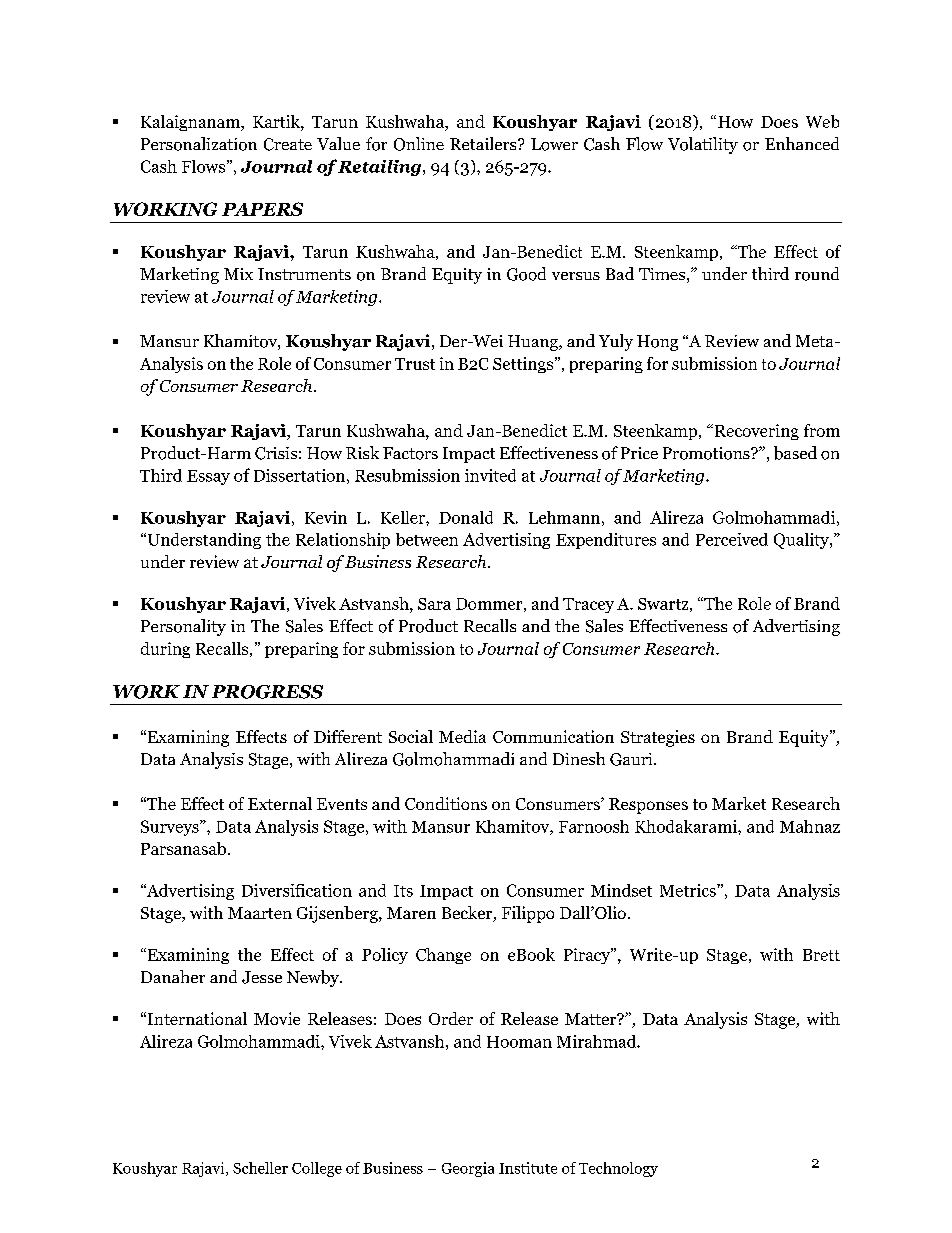 Image resolution: width=952 pixels, height=1233 pixels. Describe the element at coordinates (658, 738) in the screenshot. I see `Strategies` at that location.
